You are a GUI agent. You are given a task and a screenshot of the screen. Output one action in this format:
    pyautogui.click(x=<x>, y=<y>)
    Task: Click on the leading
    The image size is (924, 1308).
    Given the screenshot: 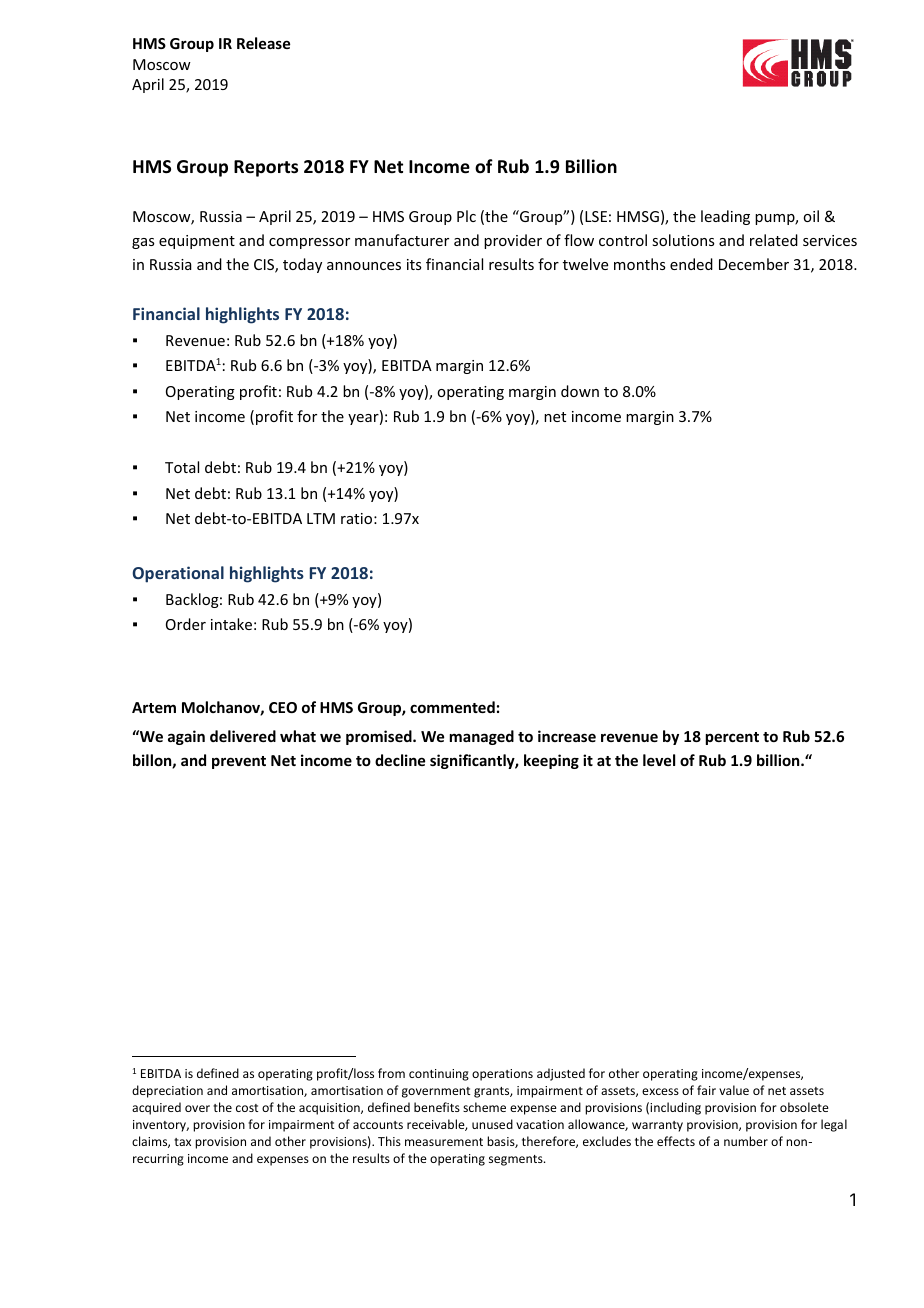 What is the action you would take?
    pyautogui.click(x=725, y=217)
